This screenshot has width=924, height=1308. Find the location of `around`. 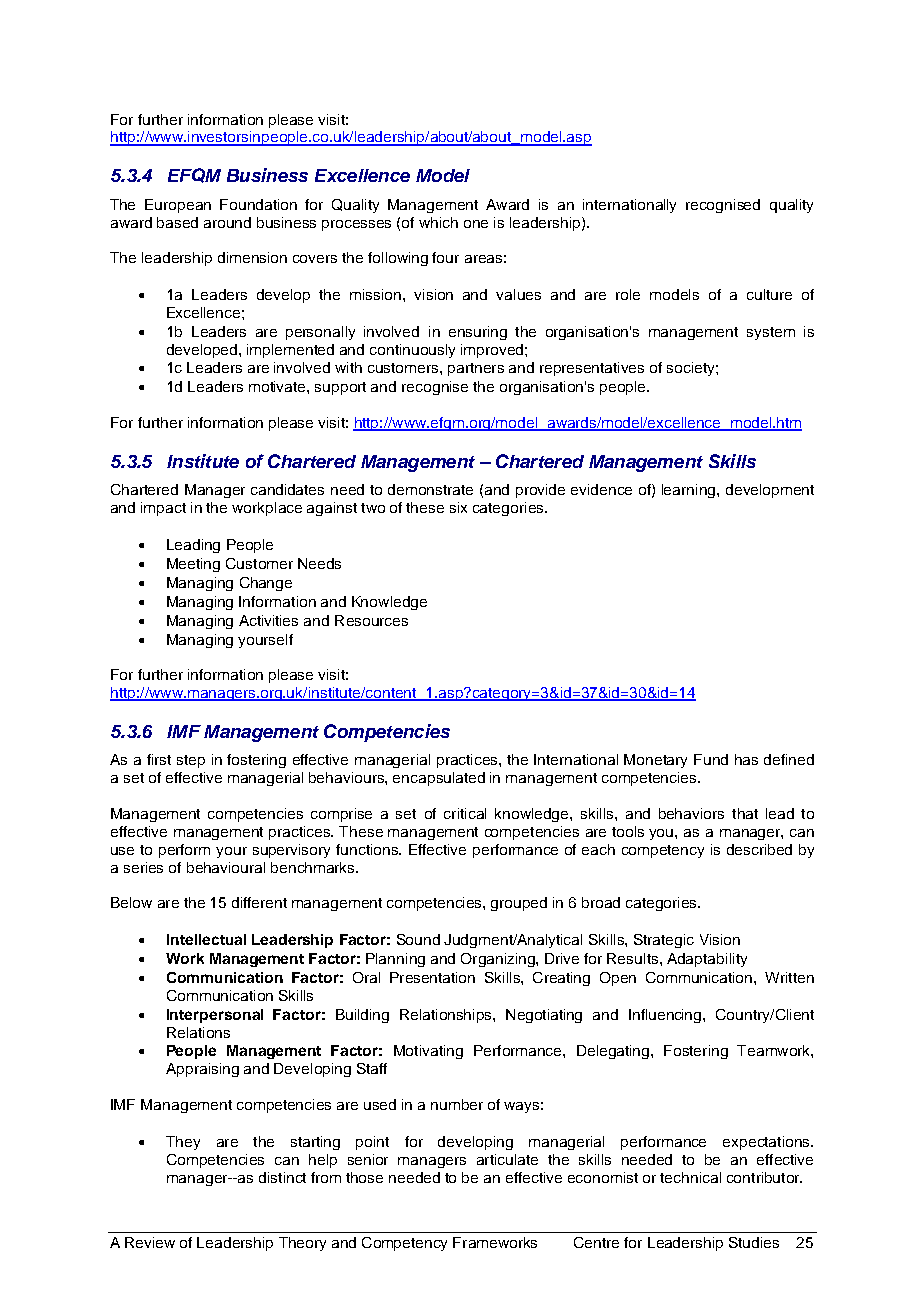

around is located at coordinates (227, 222).
